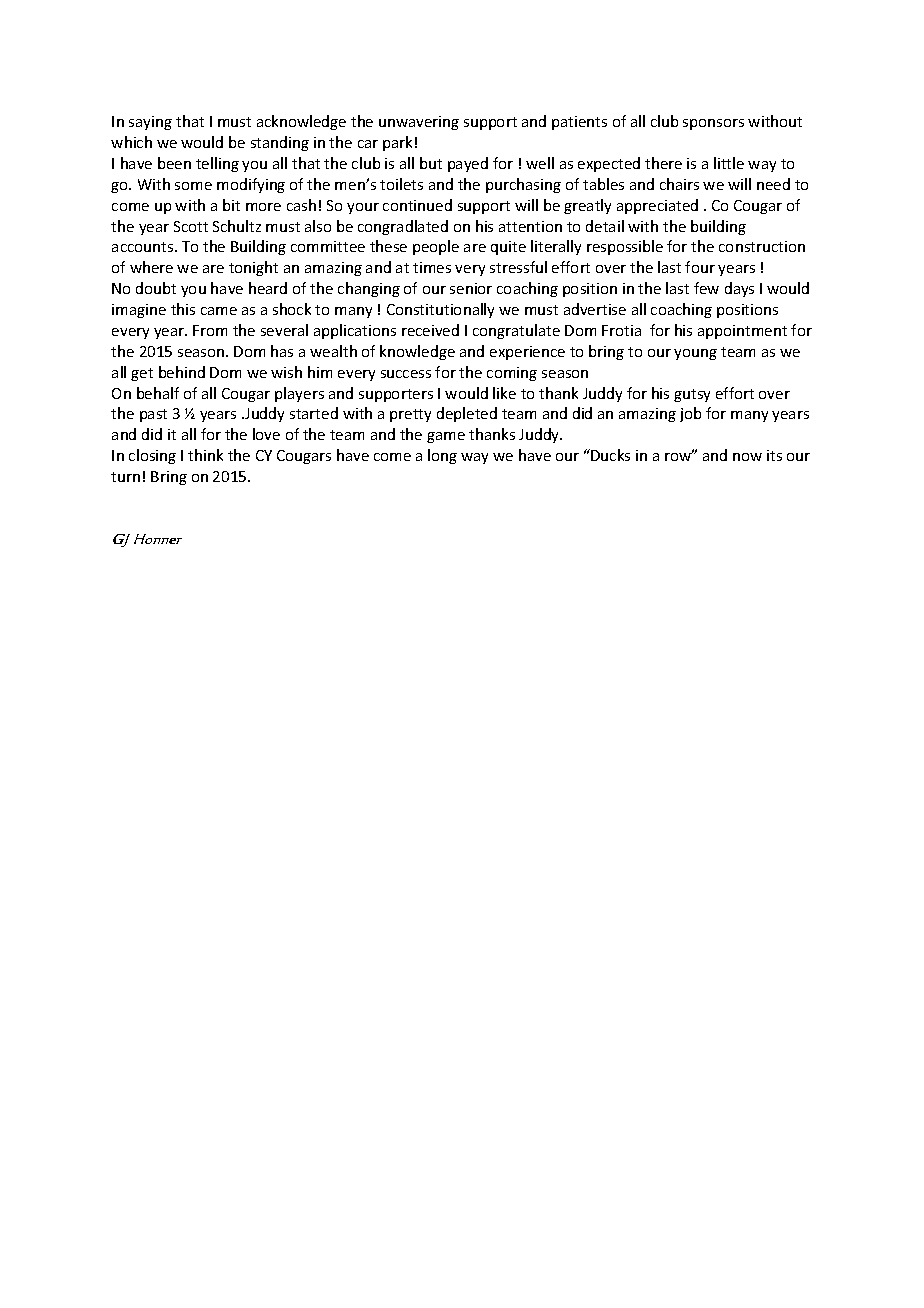 The width and height of the screenshot is (924, 1308). Describe the element at coordinates (679, 456) in the screenshot. I see `row` at that location.
